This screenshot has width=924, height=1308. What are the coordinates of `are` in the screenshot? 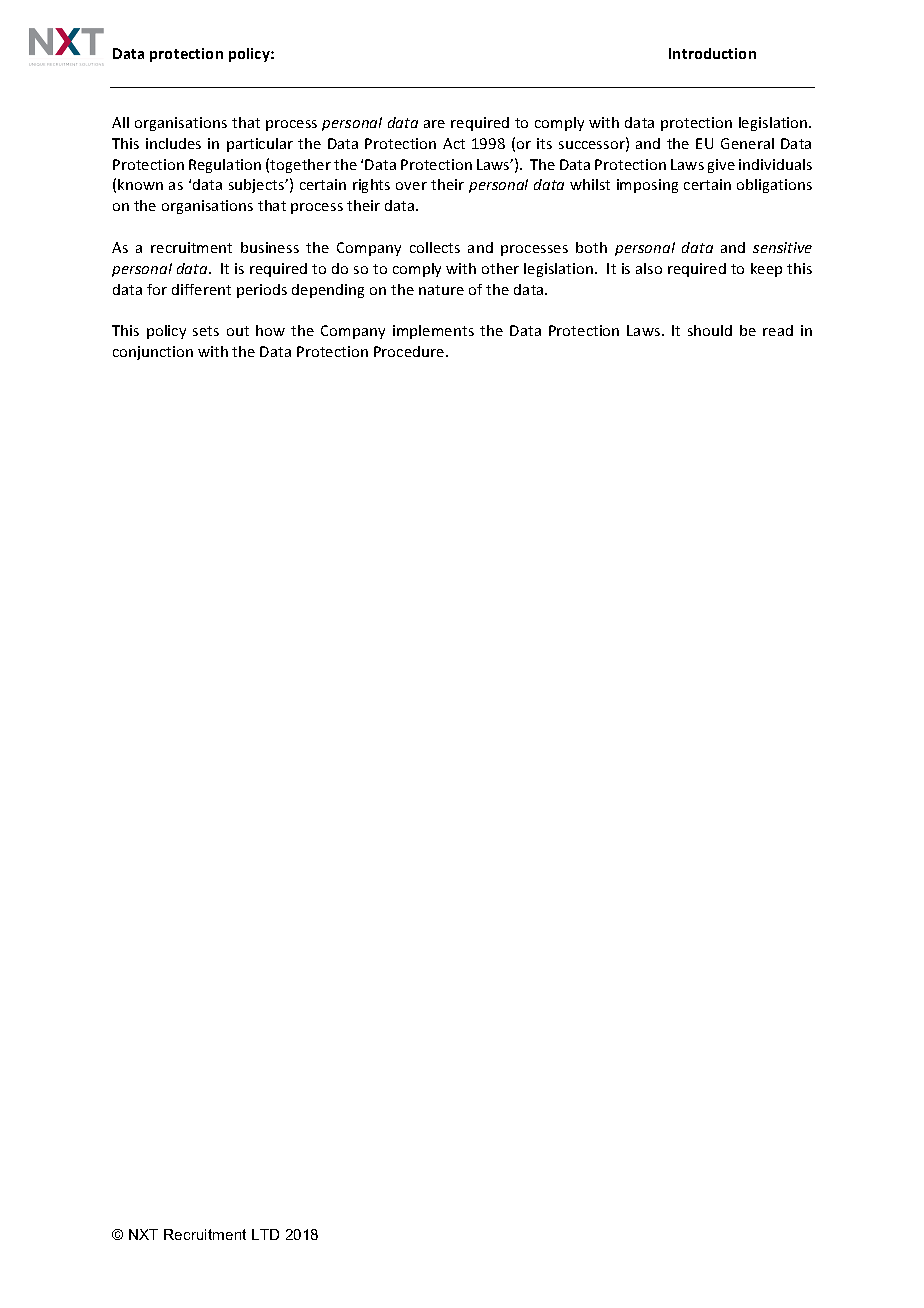 It's located at (434, 124).
